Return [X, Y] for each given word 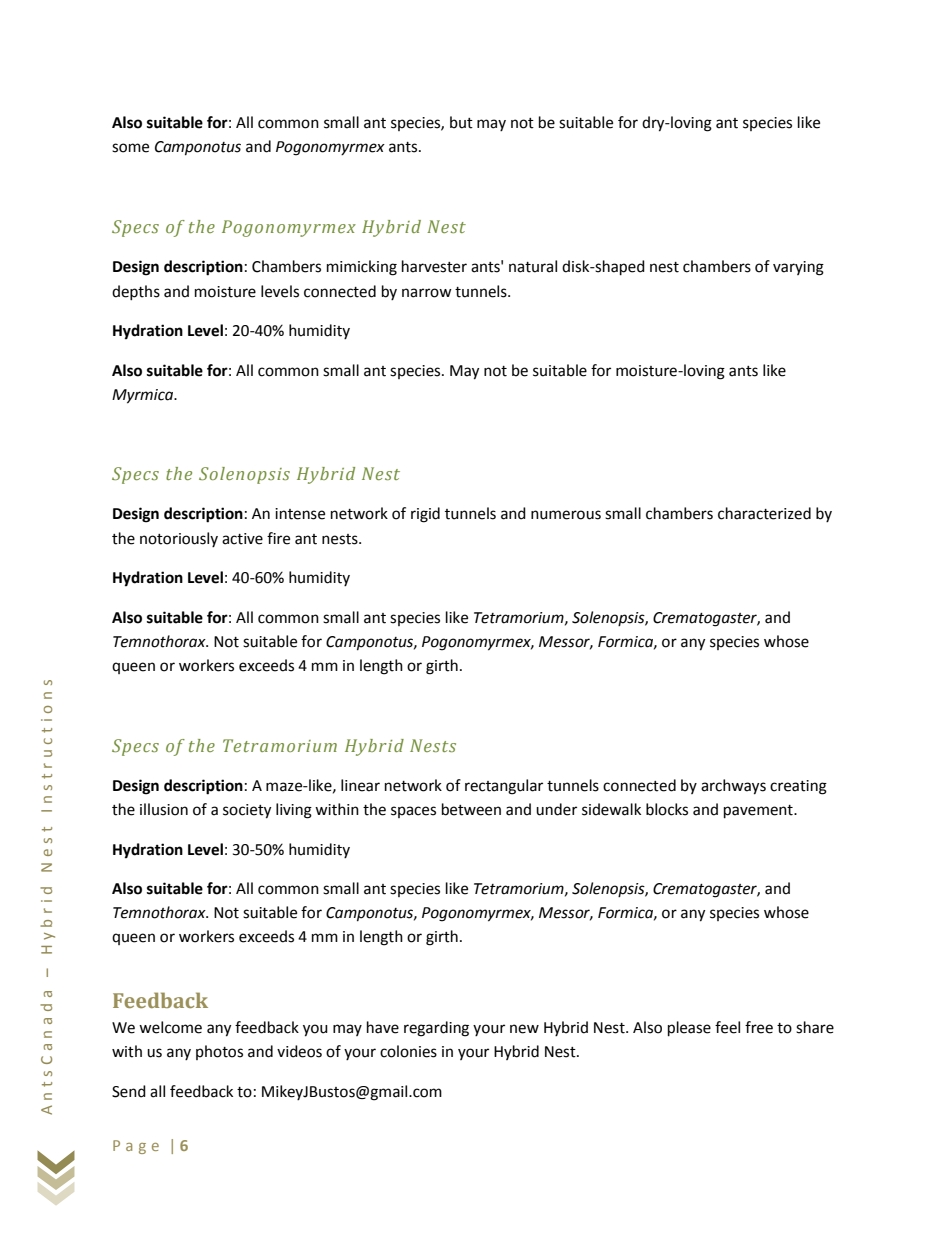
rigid [425, 515]
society [247, 811]
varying [798, 268]
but [461, 122]
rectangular [504, 787]
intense [300, 514]
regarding [436, 1029]
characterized [764, 513]
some [130, 148]
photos [219, 1052]
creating [798, 787]
